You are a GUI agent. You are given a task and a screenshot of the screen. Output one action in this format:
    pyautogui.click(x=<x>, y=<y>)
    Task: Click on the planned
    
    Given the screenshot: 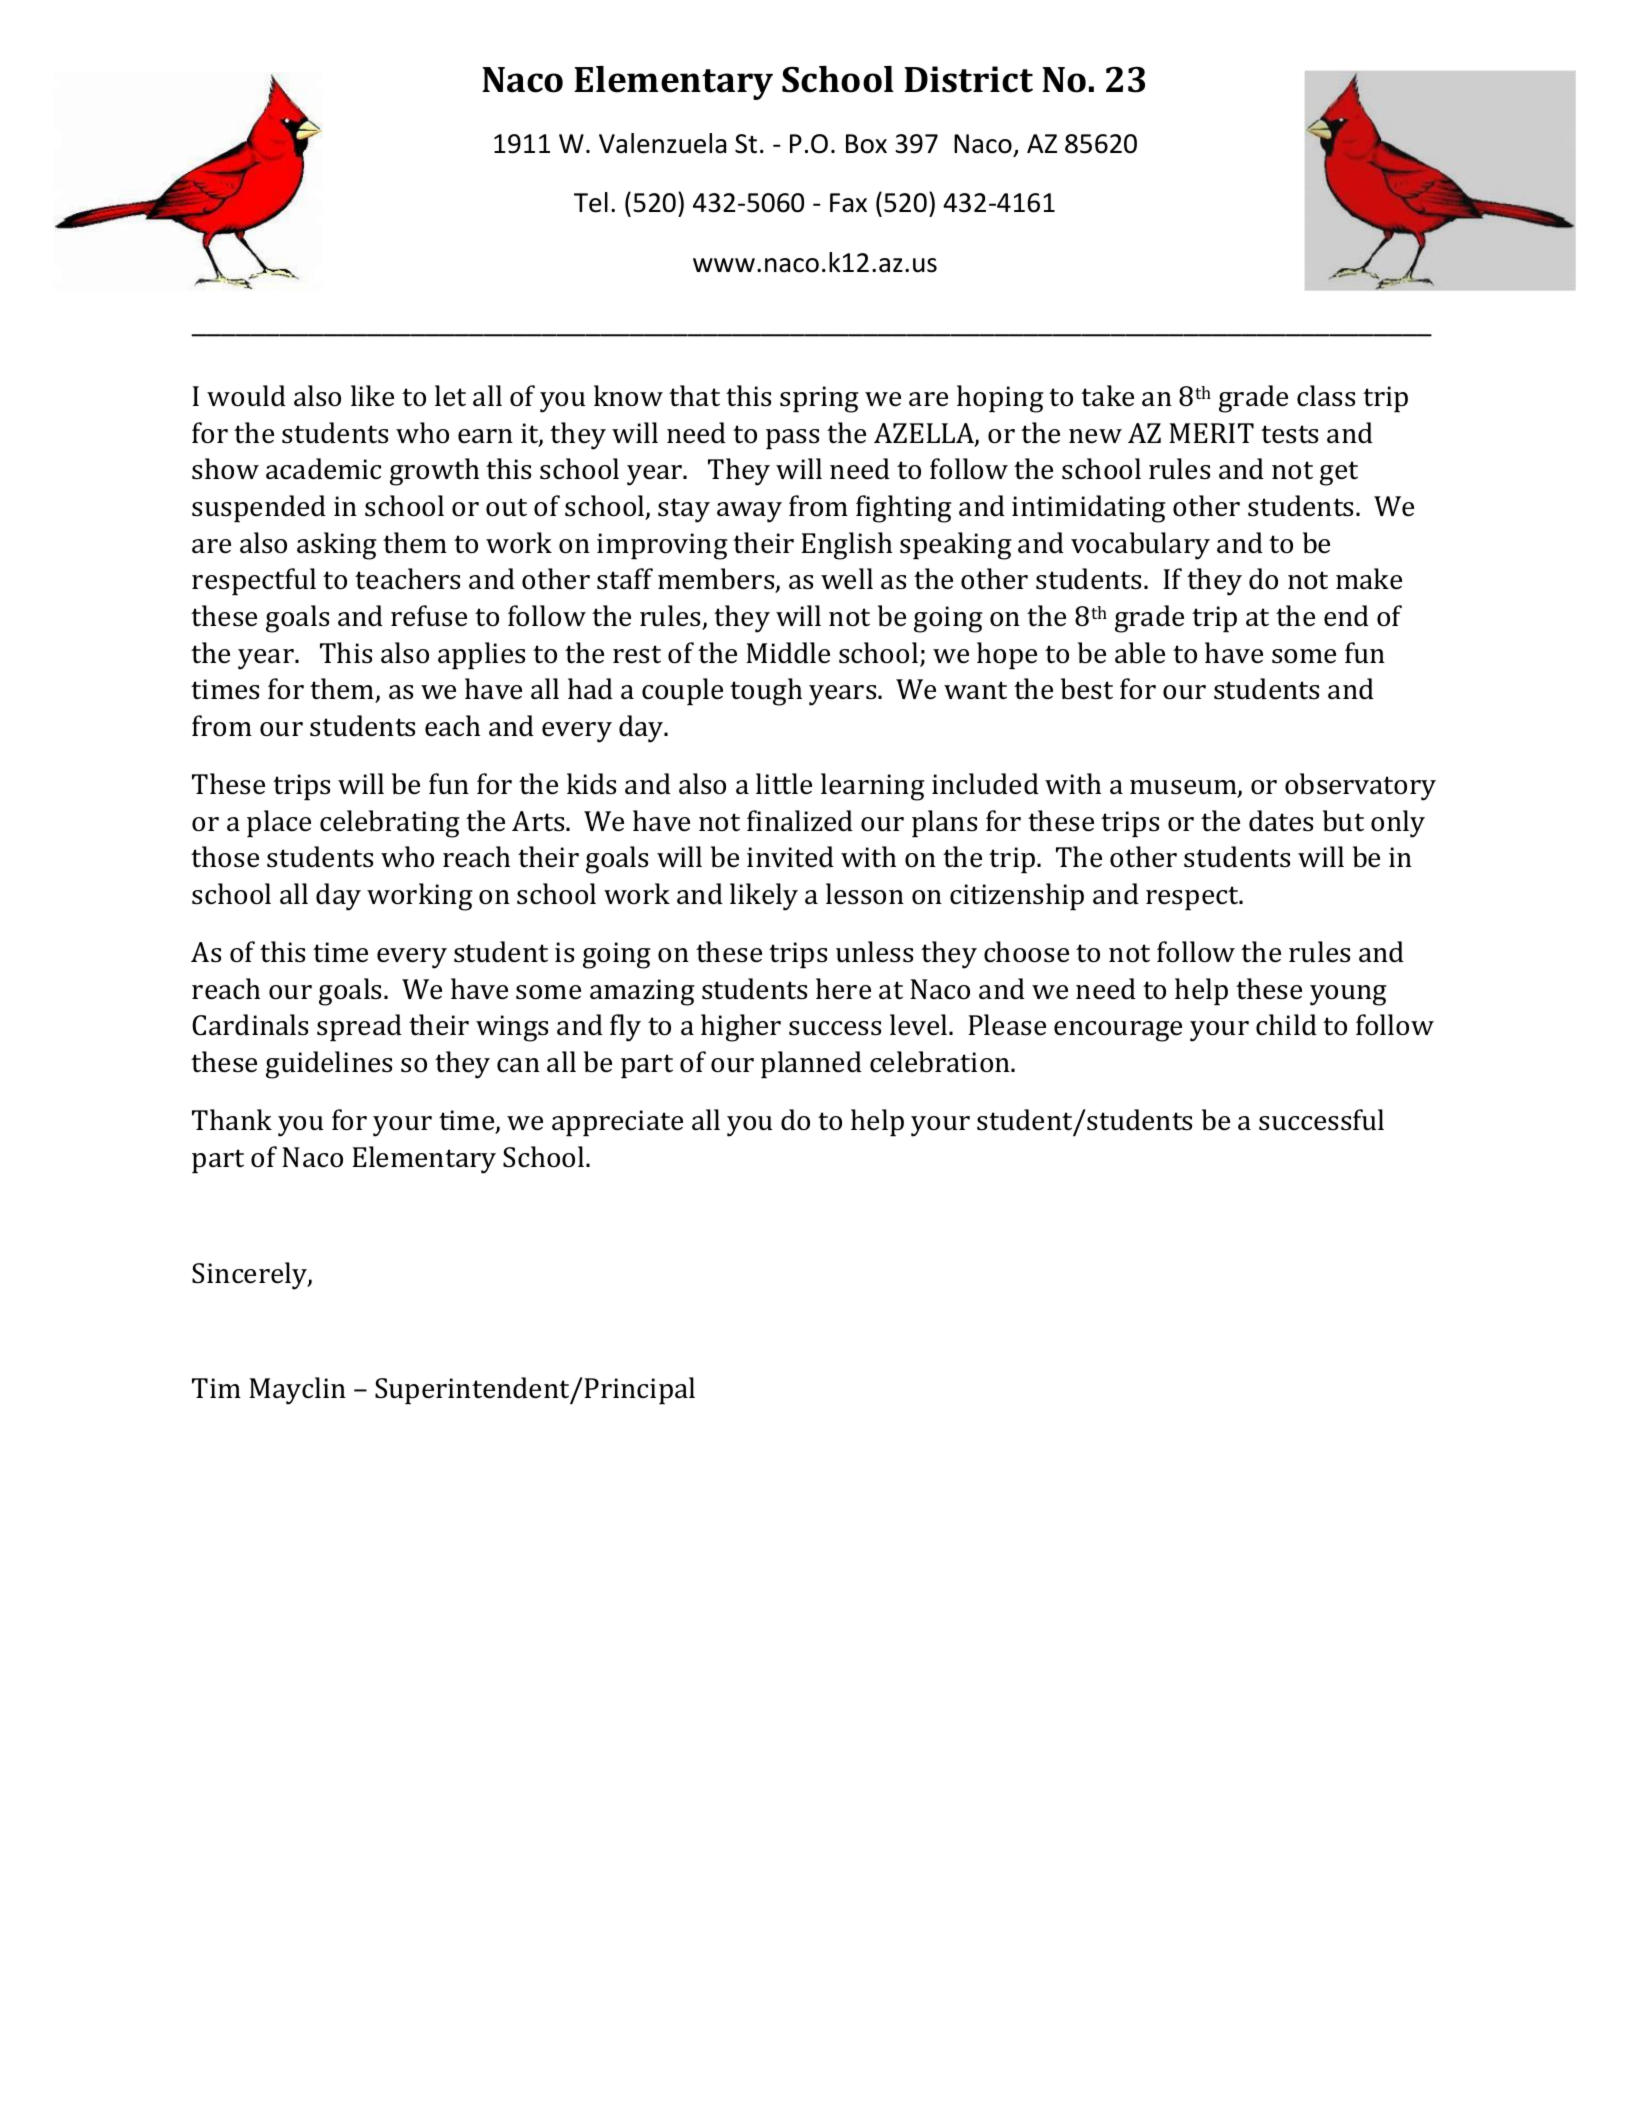 What is the action you would take?
    pyautogui.click(x=811, y=1064)
